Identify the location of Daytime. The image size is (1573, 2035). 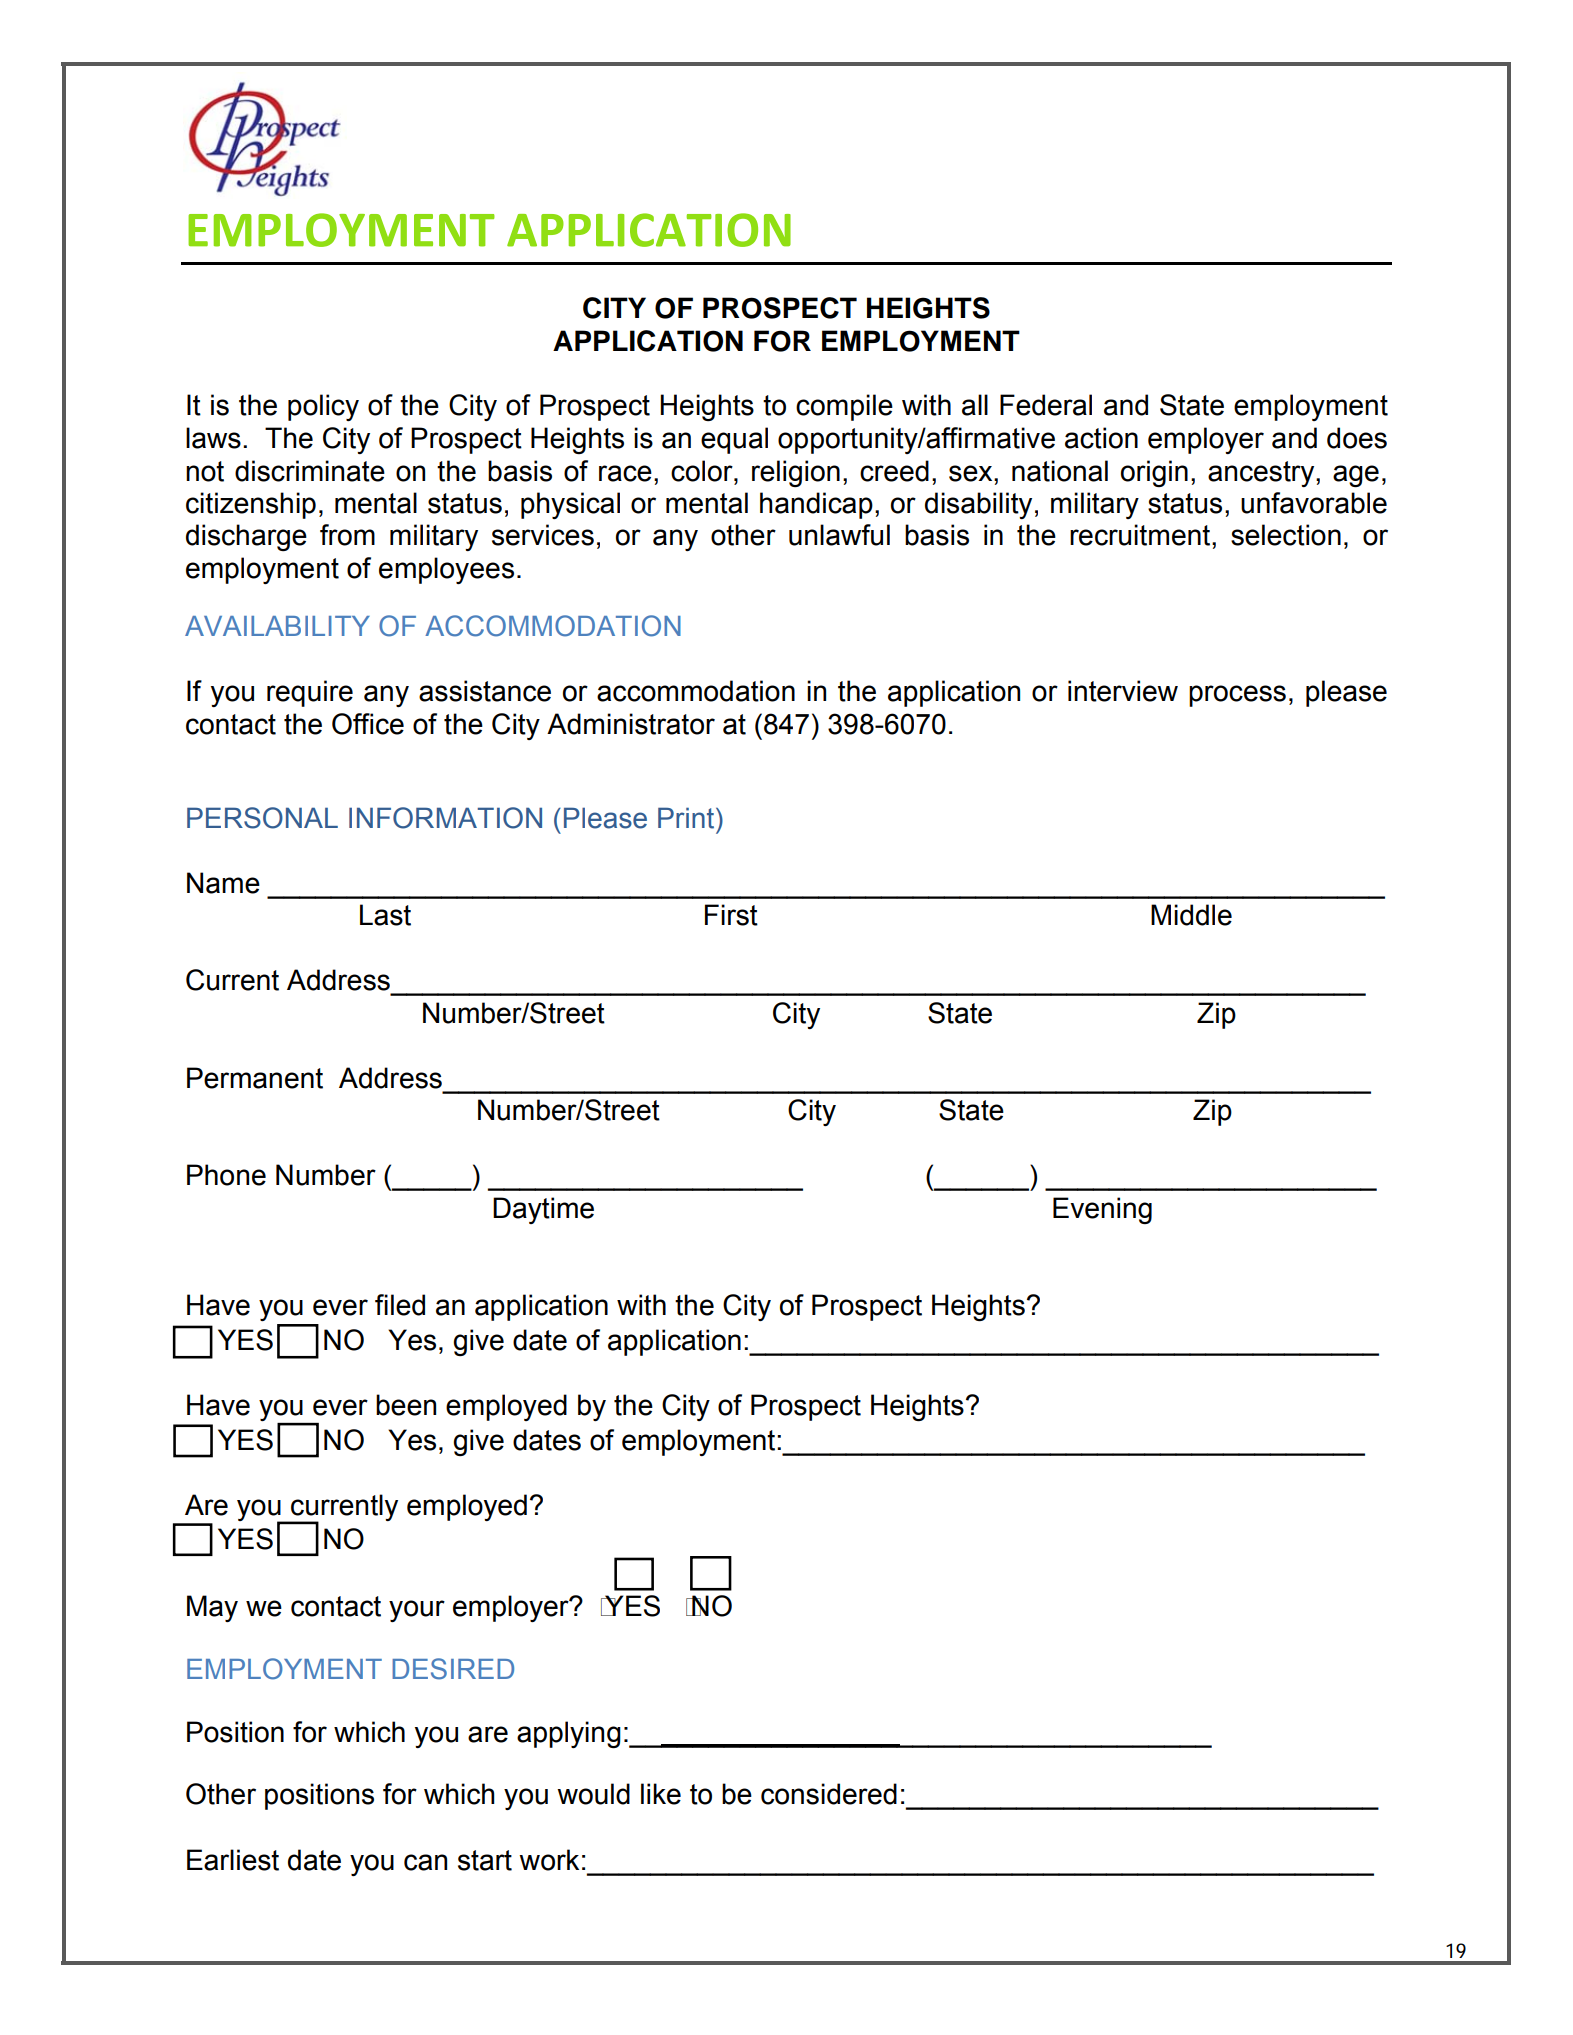
(543, 1210).
